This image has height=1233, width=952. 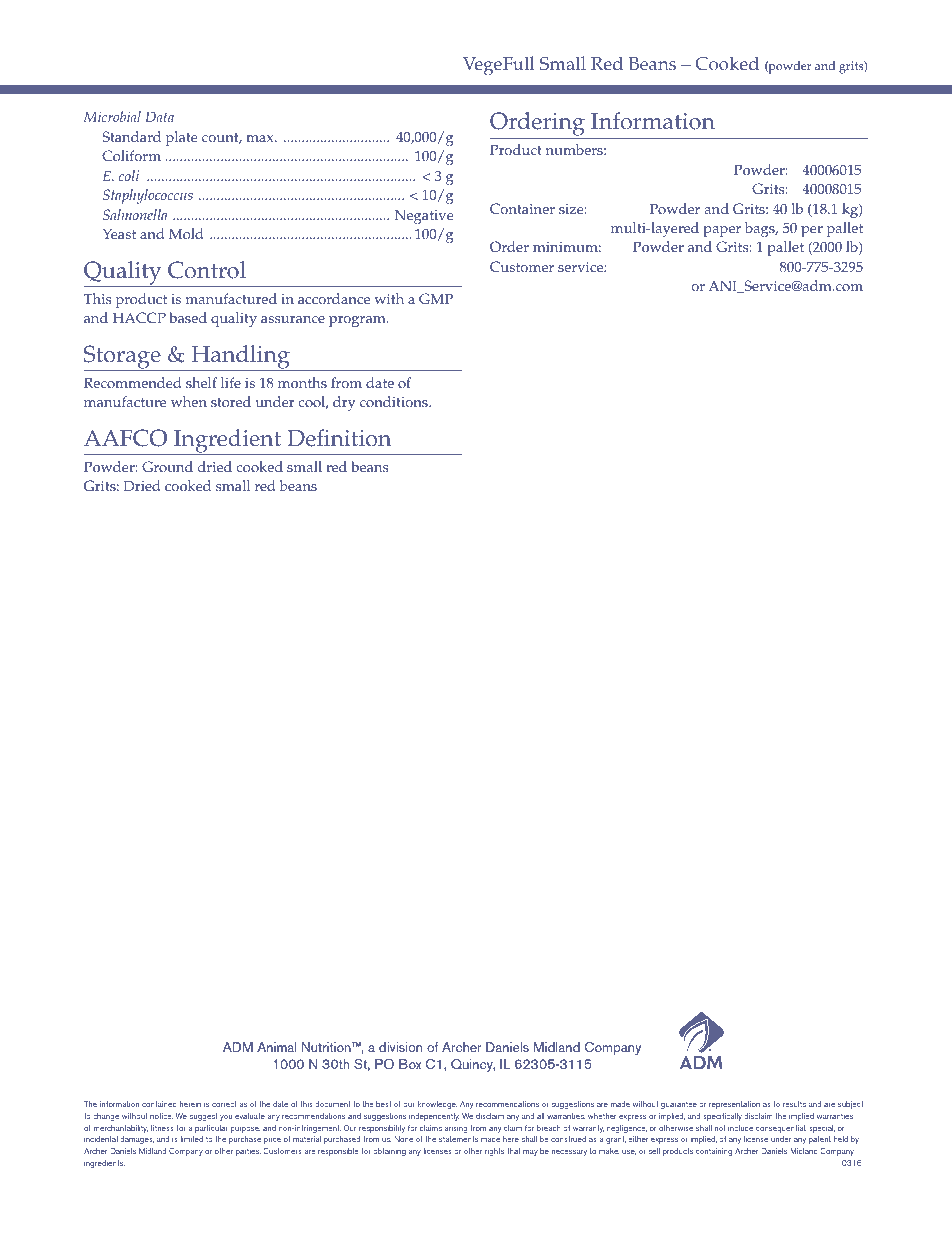 What do you see at coordinates (182, 138) in the image?
I see `plate` at bounding box center [182, 138].
